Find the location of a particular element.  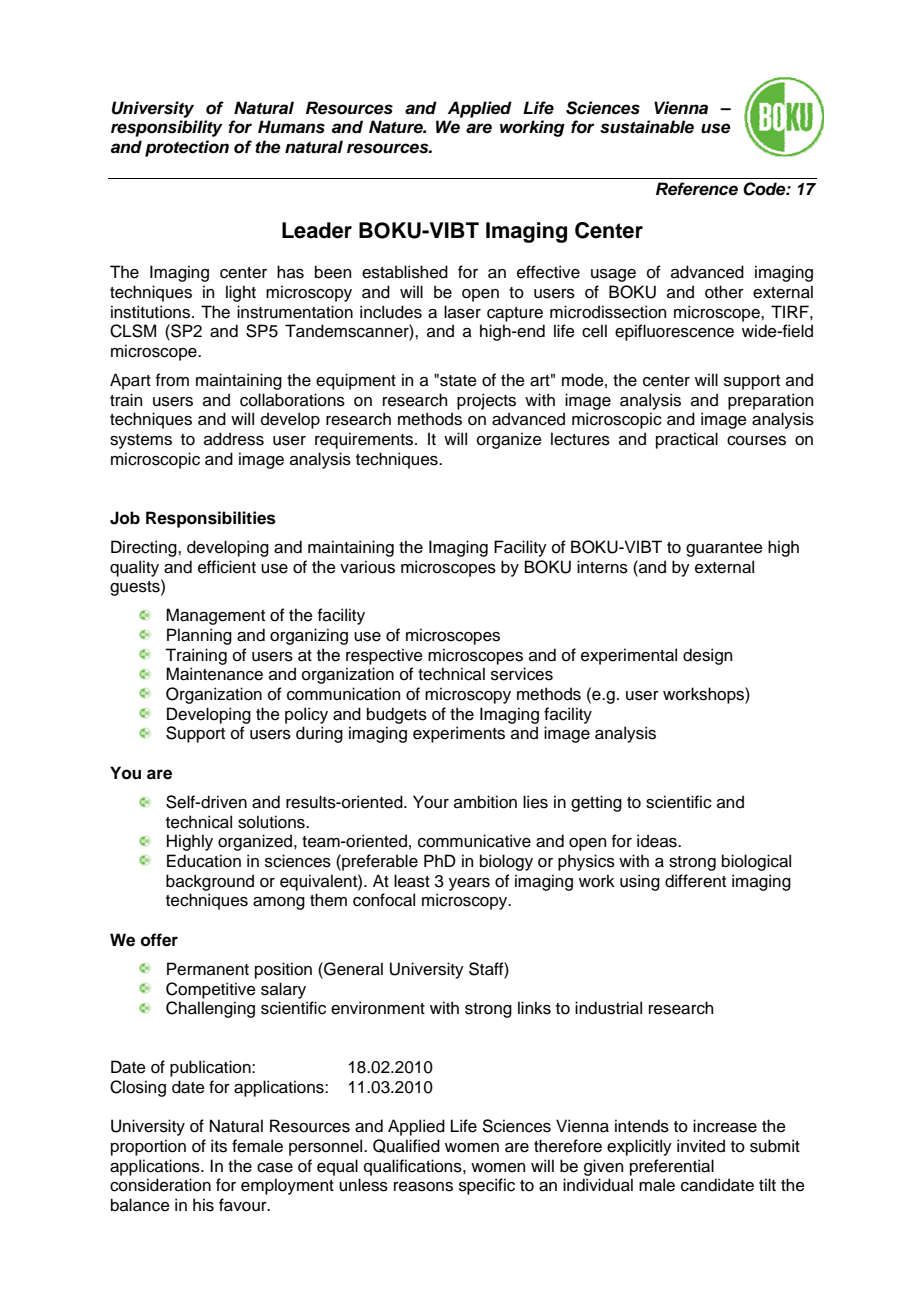

reasons is located at coordinates (423, 1187).
